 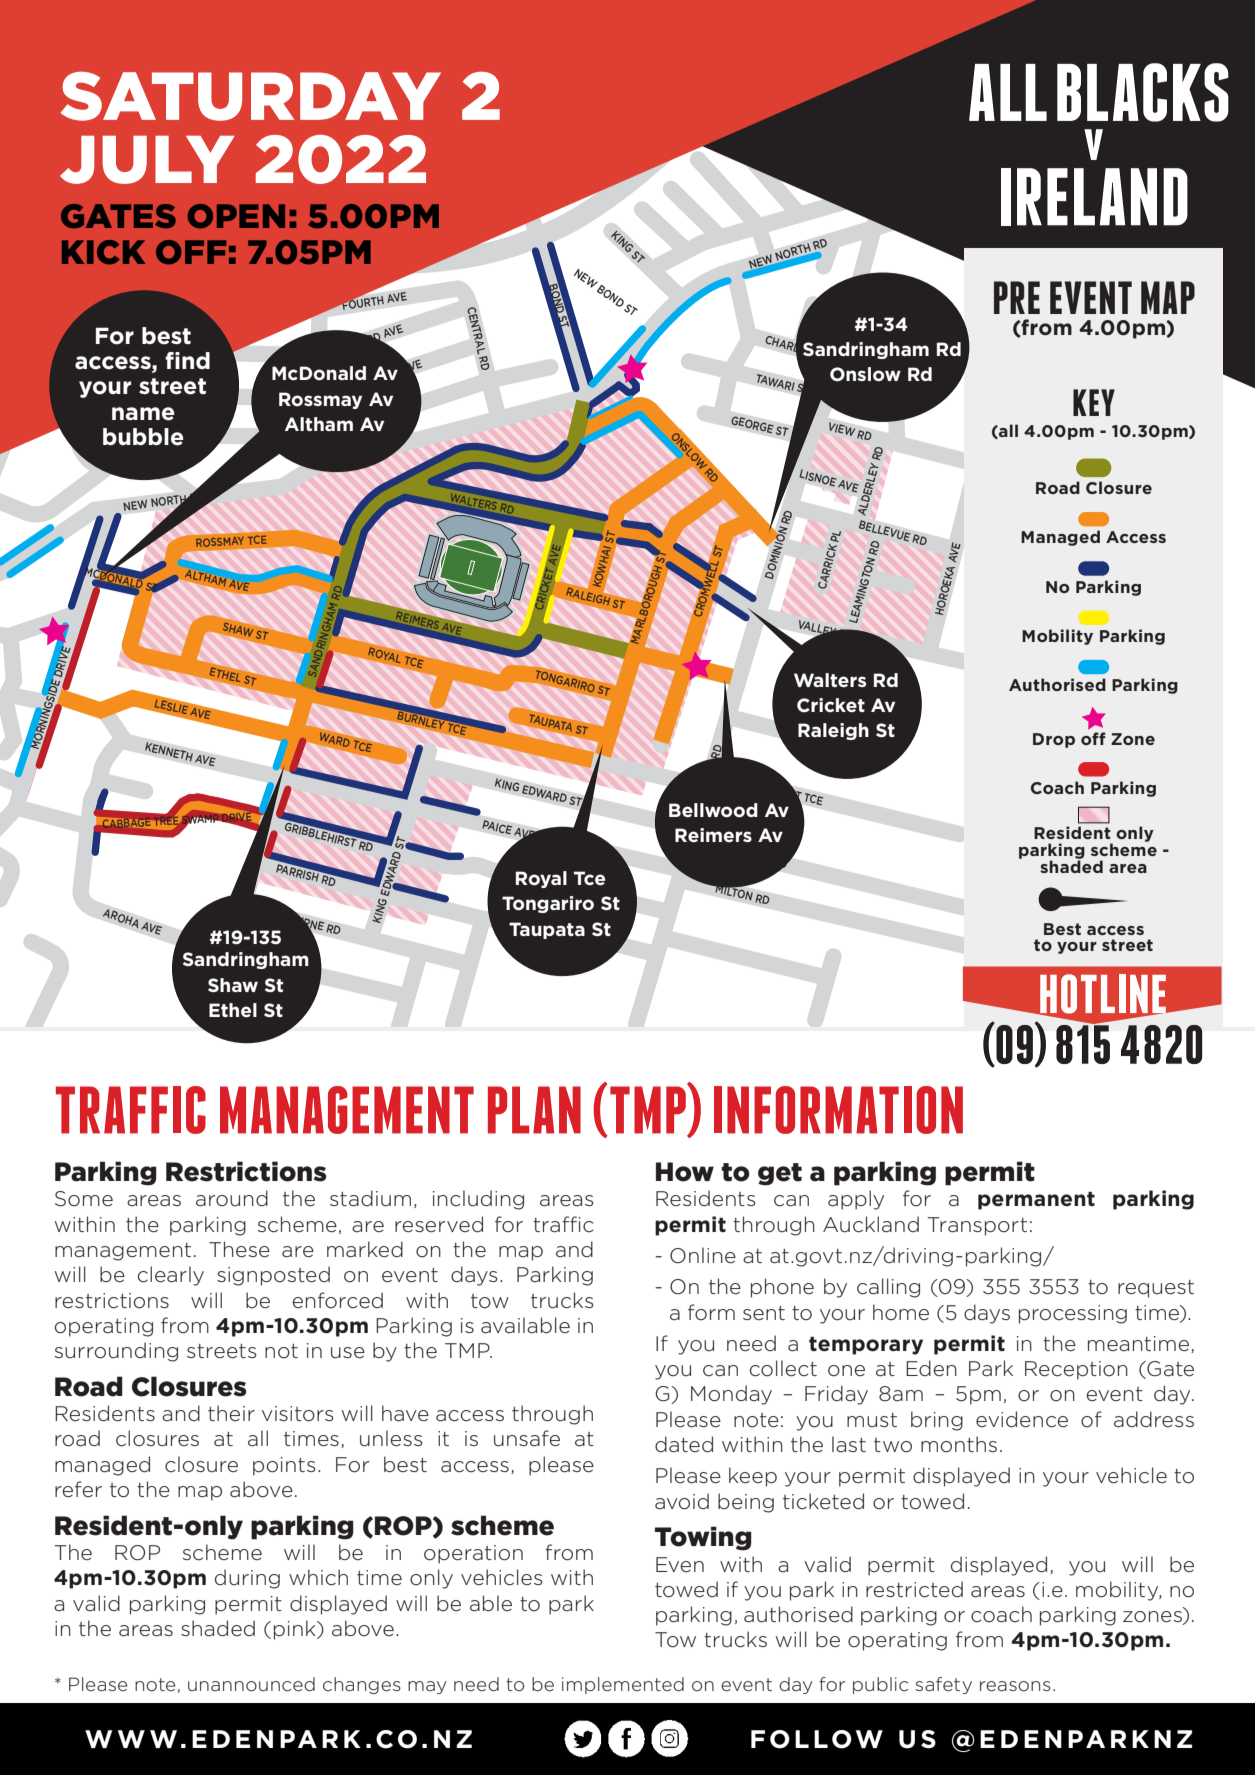 What do you see at coordinates (713, 810) in the screenshot?
I see `Bellwood` at bounding box center [713, 810].
